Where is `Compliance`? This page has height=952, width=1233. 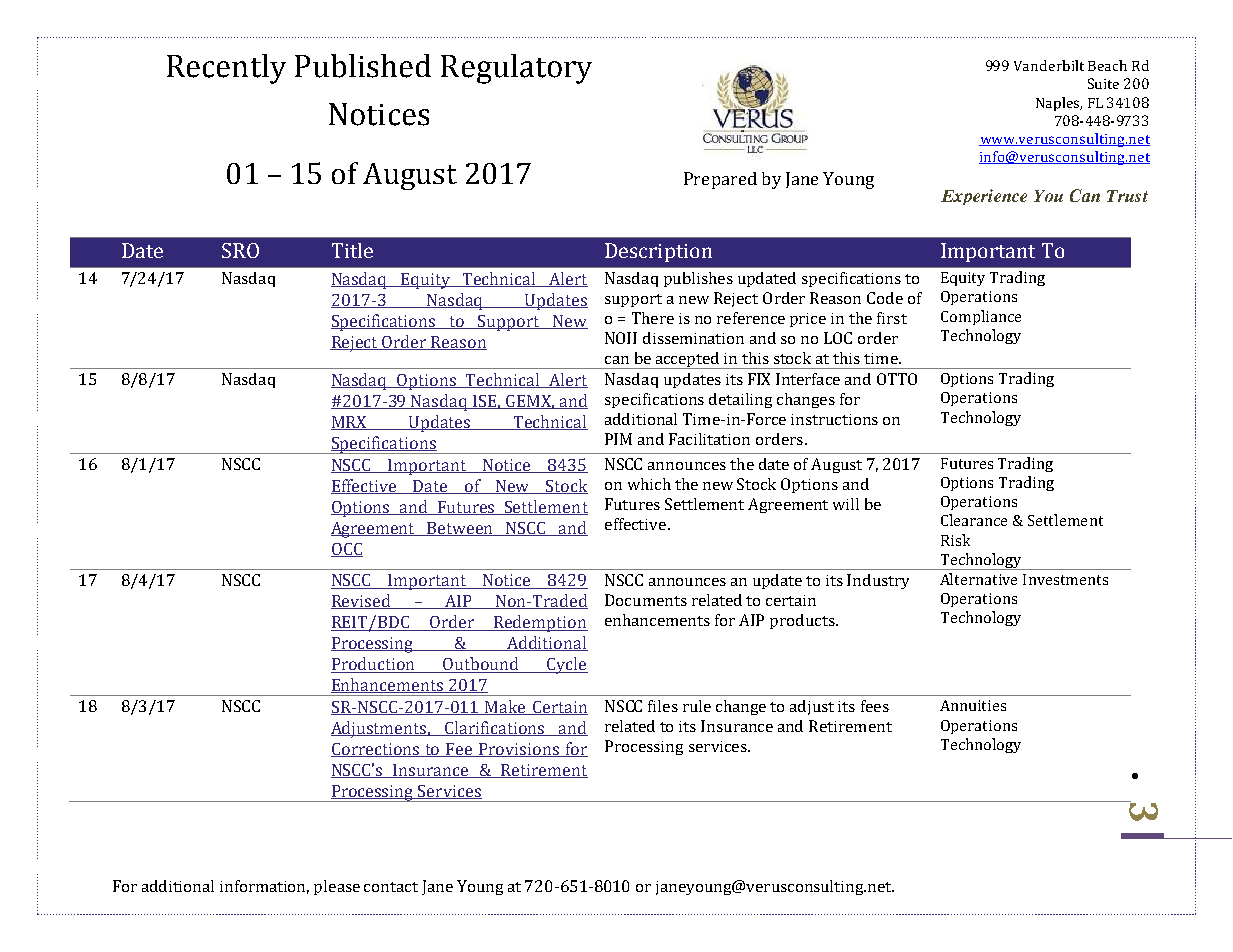 Compliance is located at coordinates (981, 317).
